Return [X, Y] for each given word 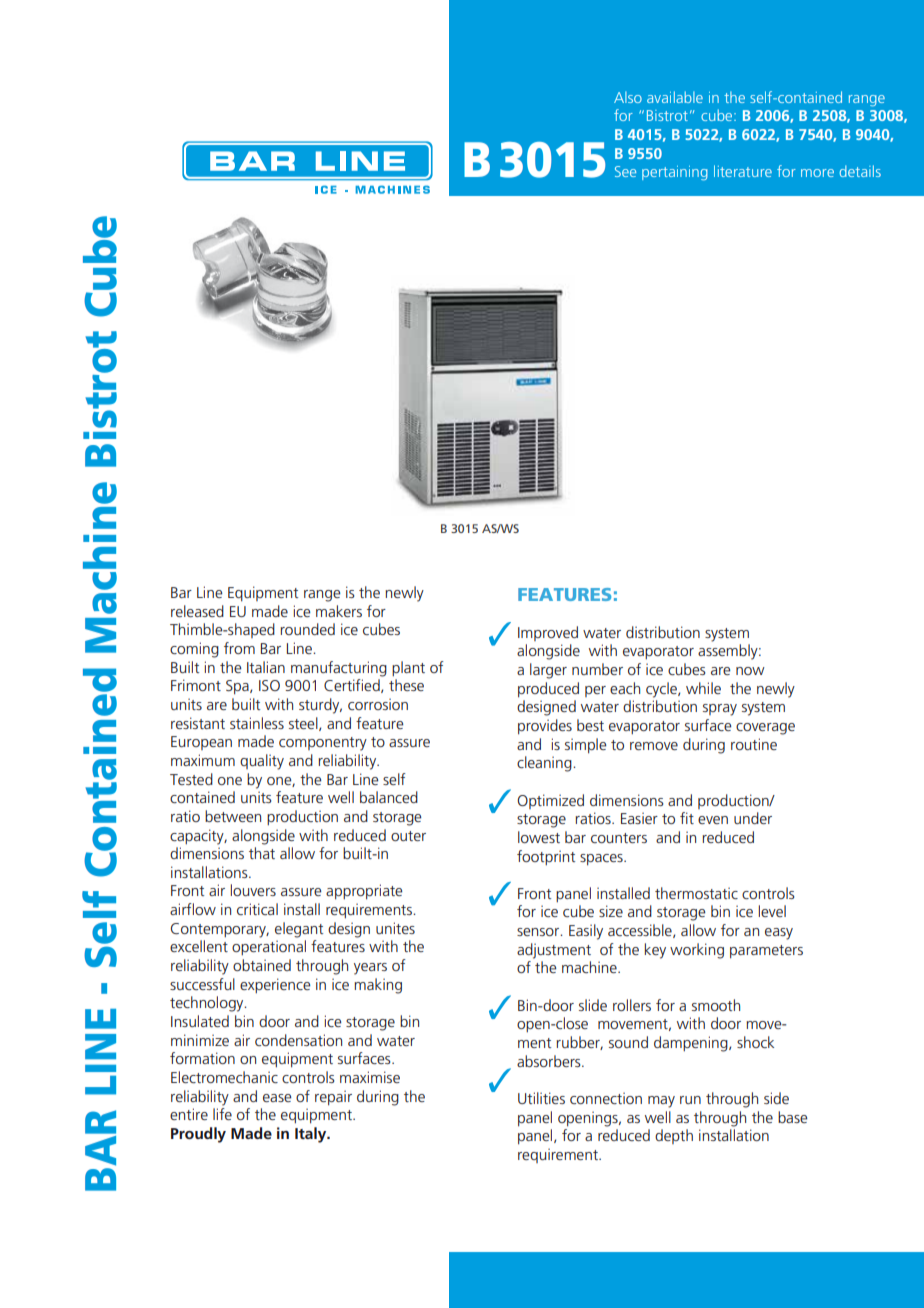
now [750, 671]
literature [743, 171]
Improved [548, 633]
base [793, 1117]
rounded [307, 629]
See [625, 171]
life [222, 1114]
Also [628, 97]
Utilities [541, 1098]
